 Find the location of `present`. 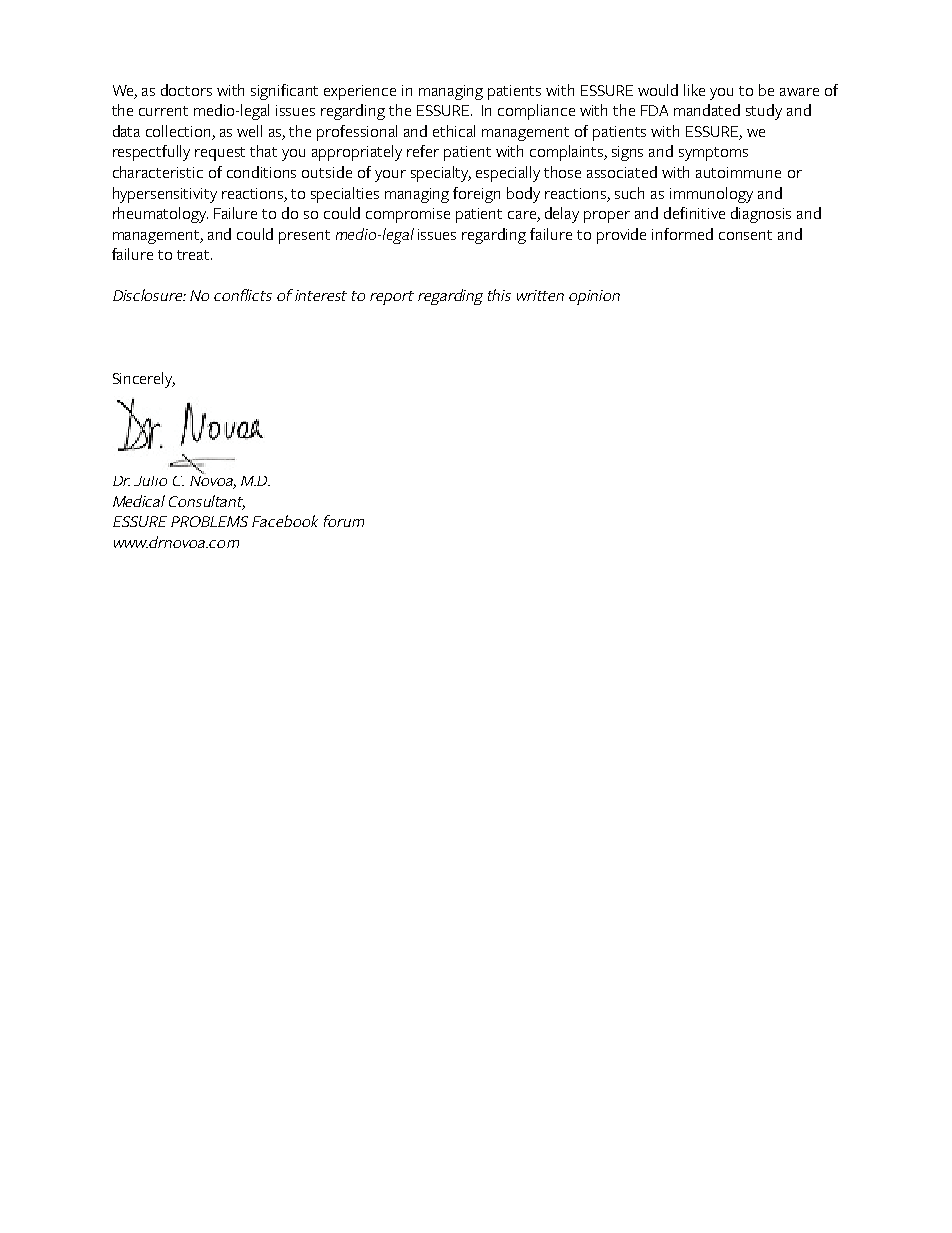

present is located at coordinates (304, 237).
